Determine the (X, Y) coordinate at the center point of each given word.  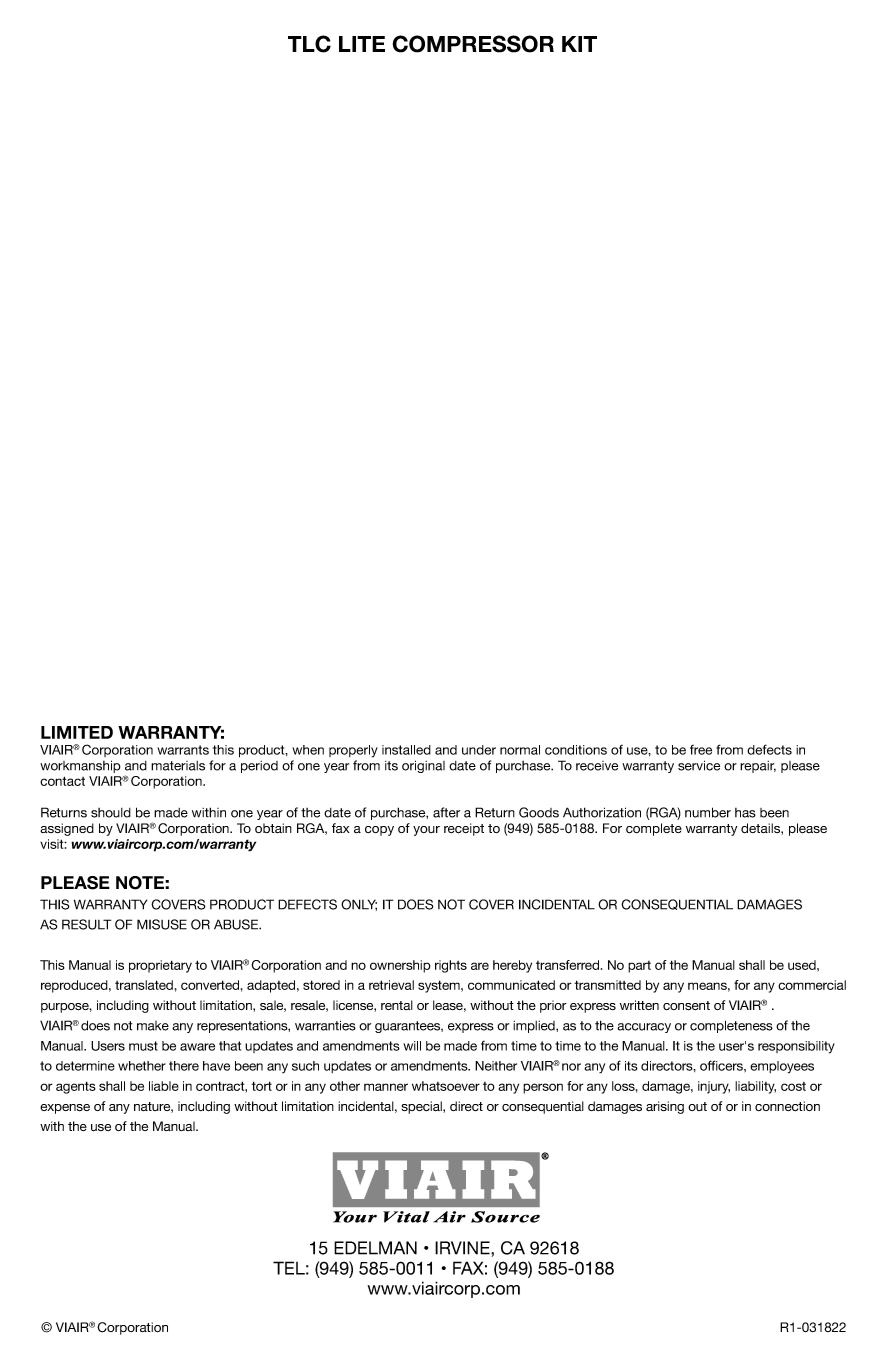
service (699, 765)
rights (451, 966)
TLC (309, 44)
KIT (579, 44)
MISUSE (162, 924)
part (639, 967)
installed (406, 750)
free (701, 750)
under (479, 750)
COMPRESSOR (473, 44)
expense (65, 1109)
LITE (362, 44)
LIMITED (77, 732)
